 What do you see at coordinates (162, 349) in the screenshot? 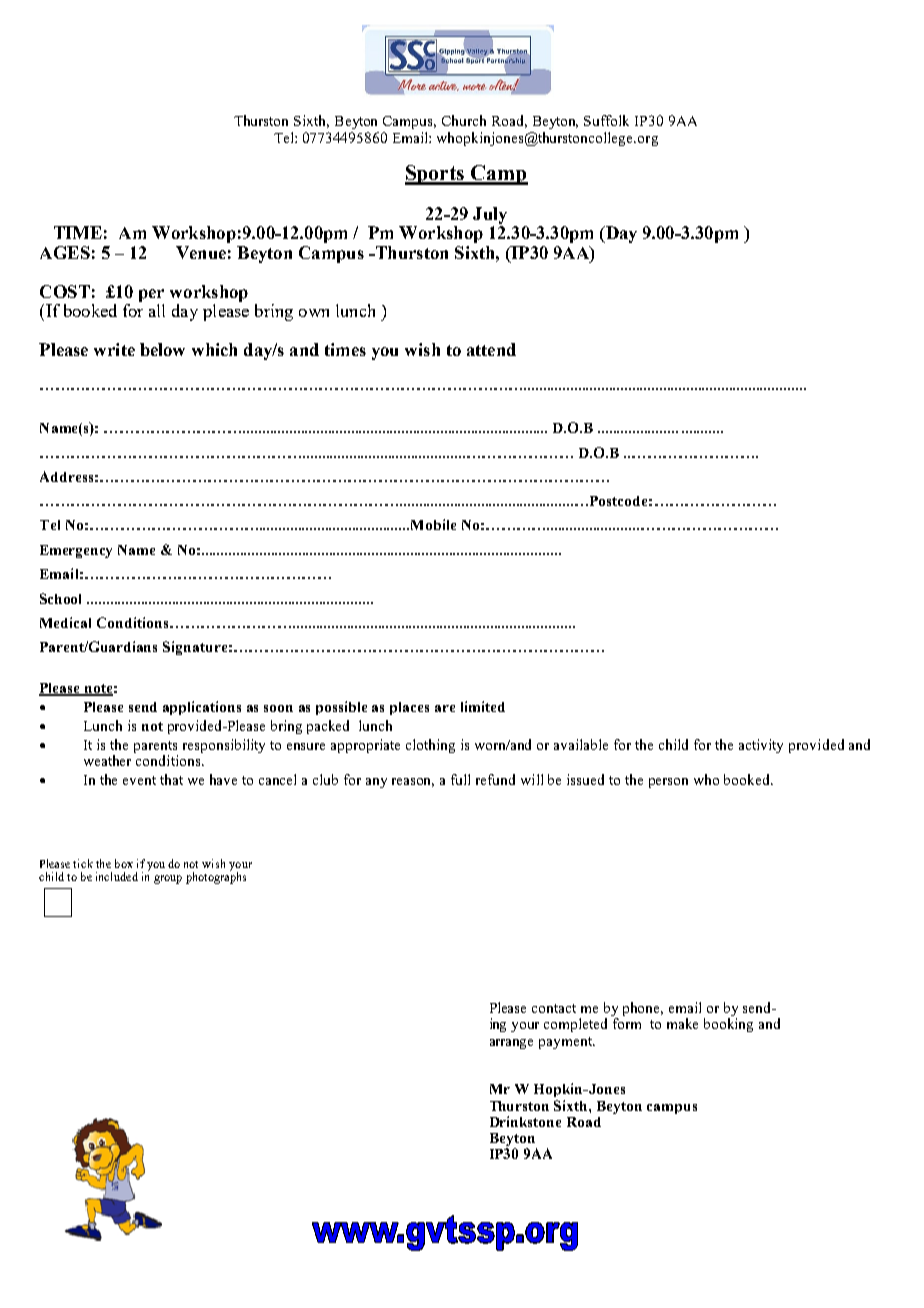
I see `below` at bounding box center [162, 349].
